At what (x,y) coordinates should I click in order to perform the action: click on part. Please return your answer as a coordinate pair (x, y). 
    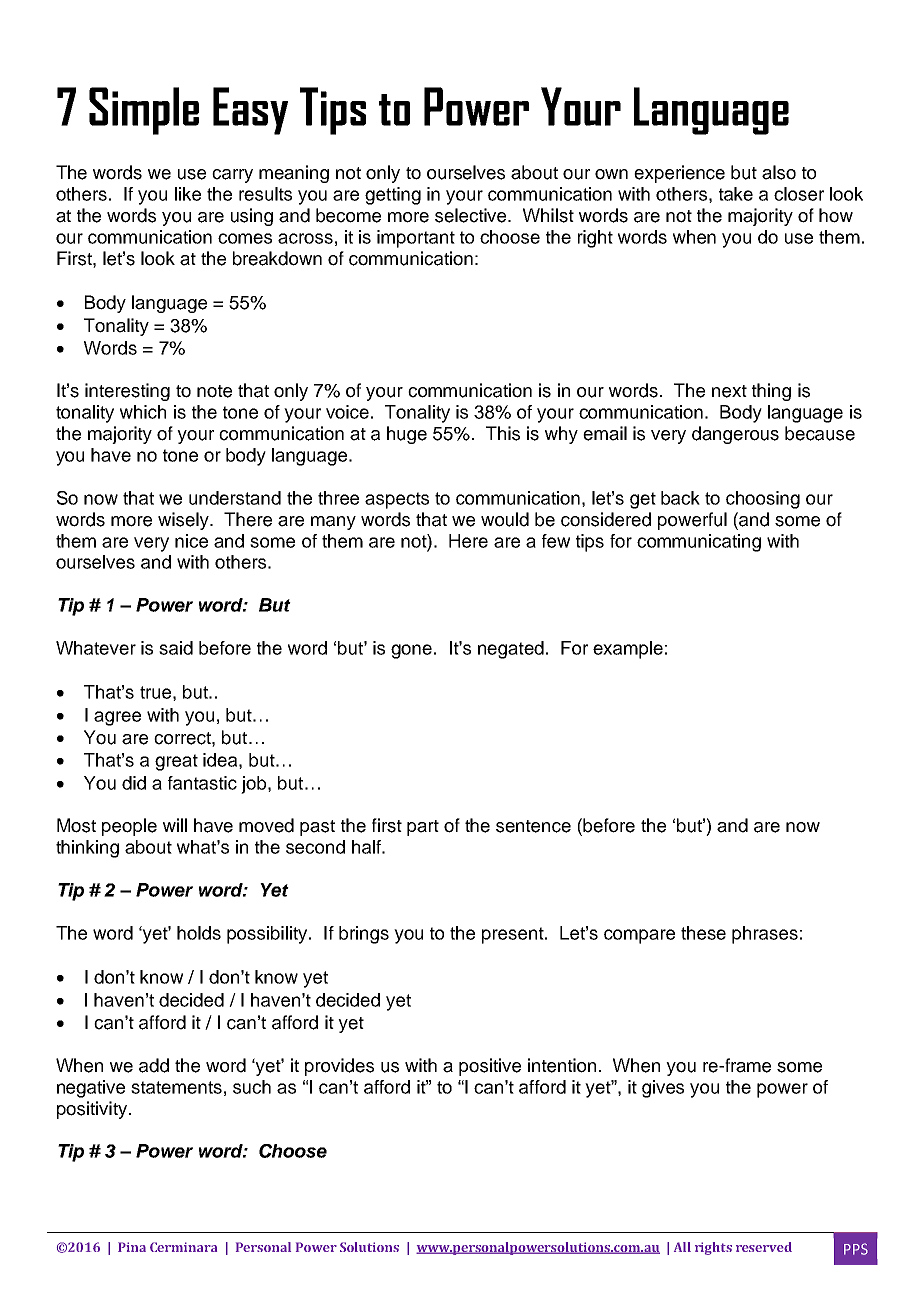
    Looking at the image, I should click on (423, 828).
